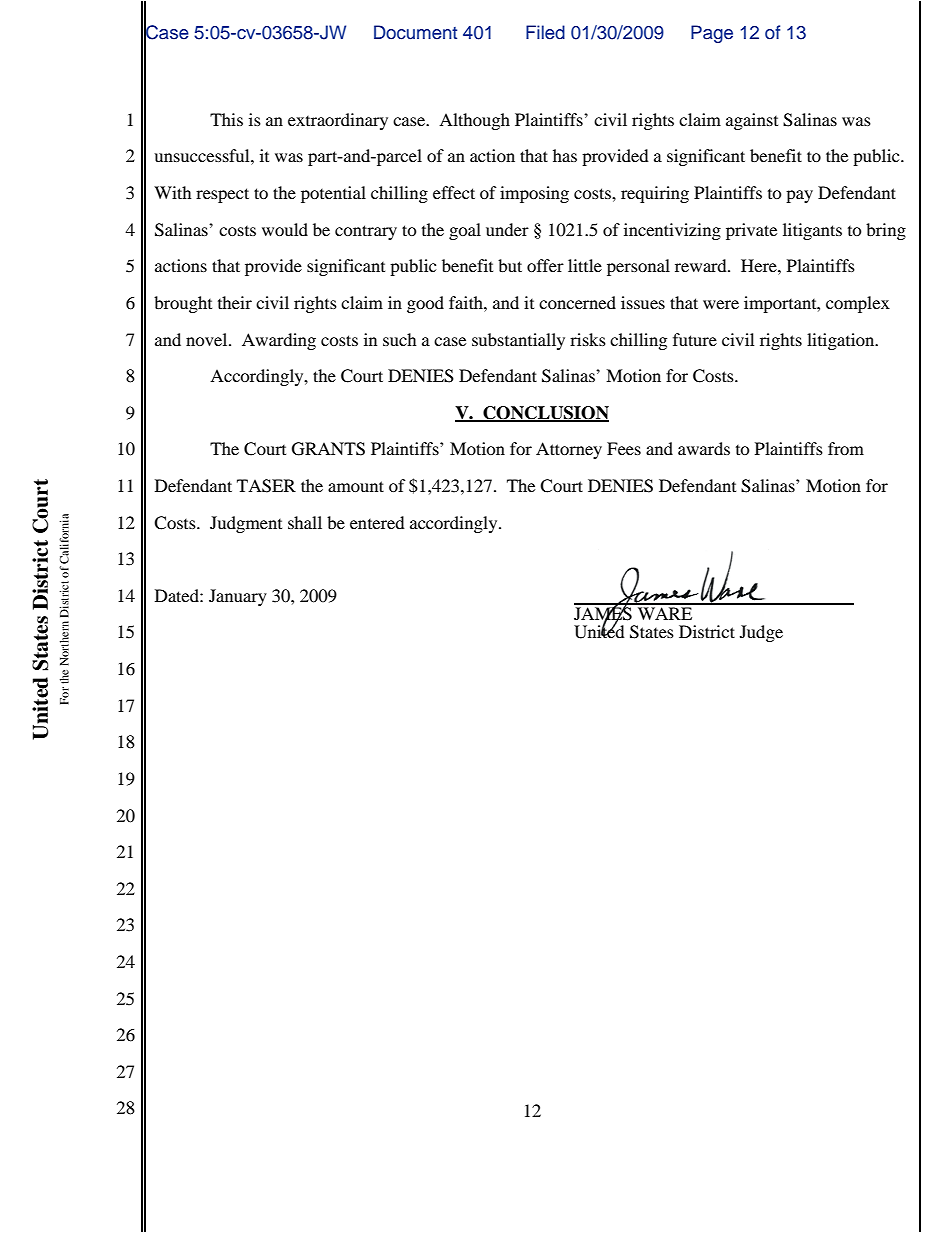 The width and height of the screenshot is (952, 1233). What do you see at coordinates (328, 449) in the screenshot?
I see `GRANTS` at bounding box center [328, 449].
